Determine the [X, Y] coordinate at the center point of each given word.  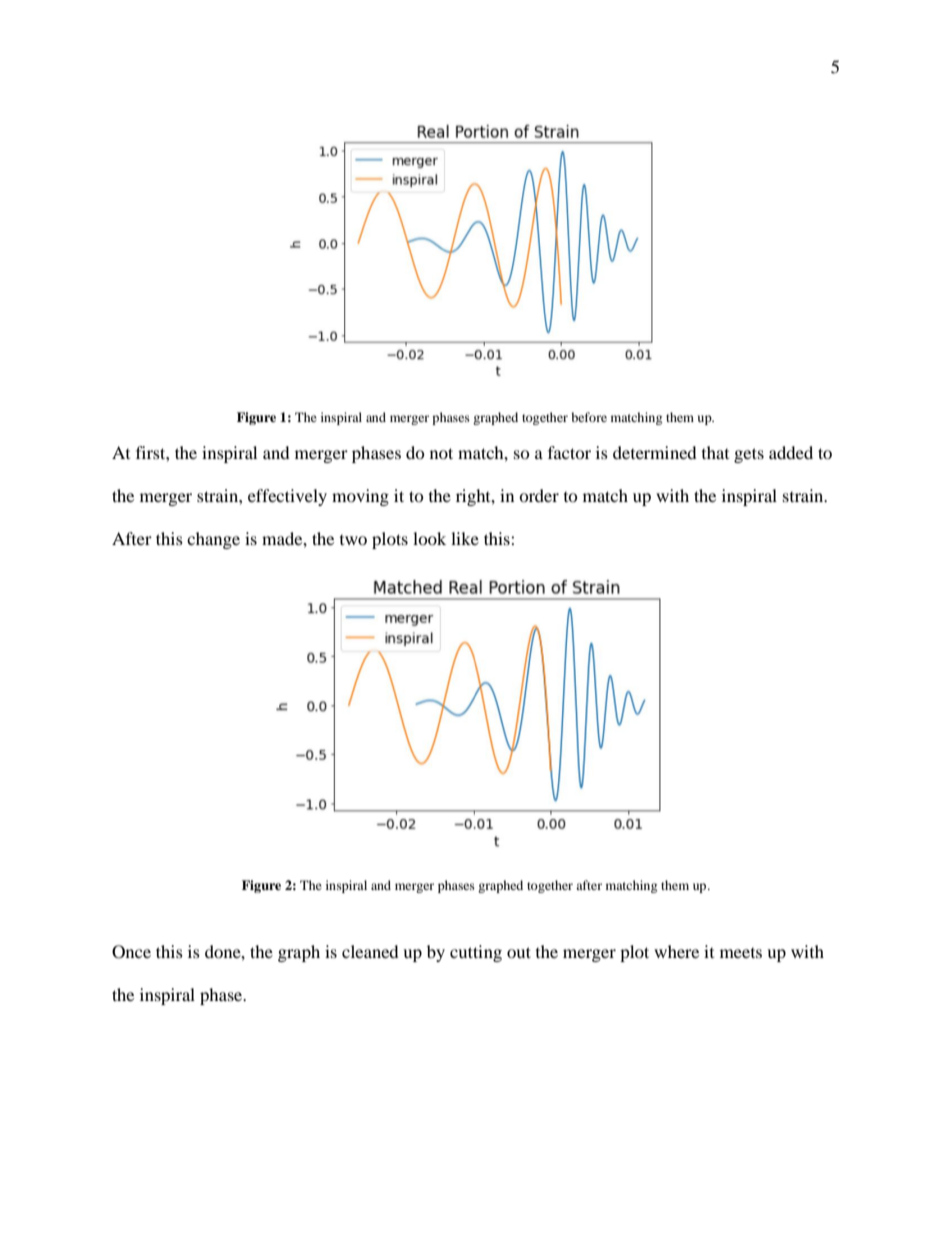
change [213, 540]
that [715, 452]
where [676, 951]
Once [131, 952]
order [539, 495]
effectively [287, 497]
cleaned [370, 951]
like [465, 538]
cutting [476, 953]
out [519, 952]
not [441, 453]
